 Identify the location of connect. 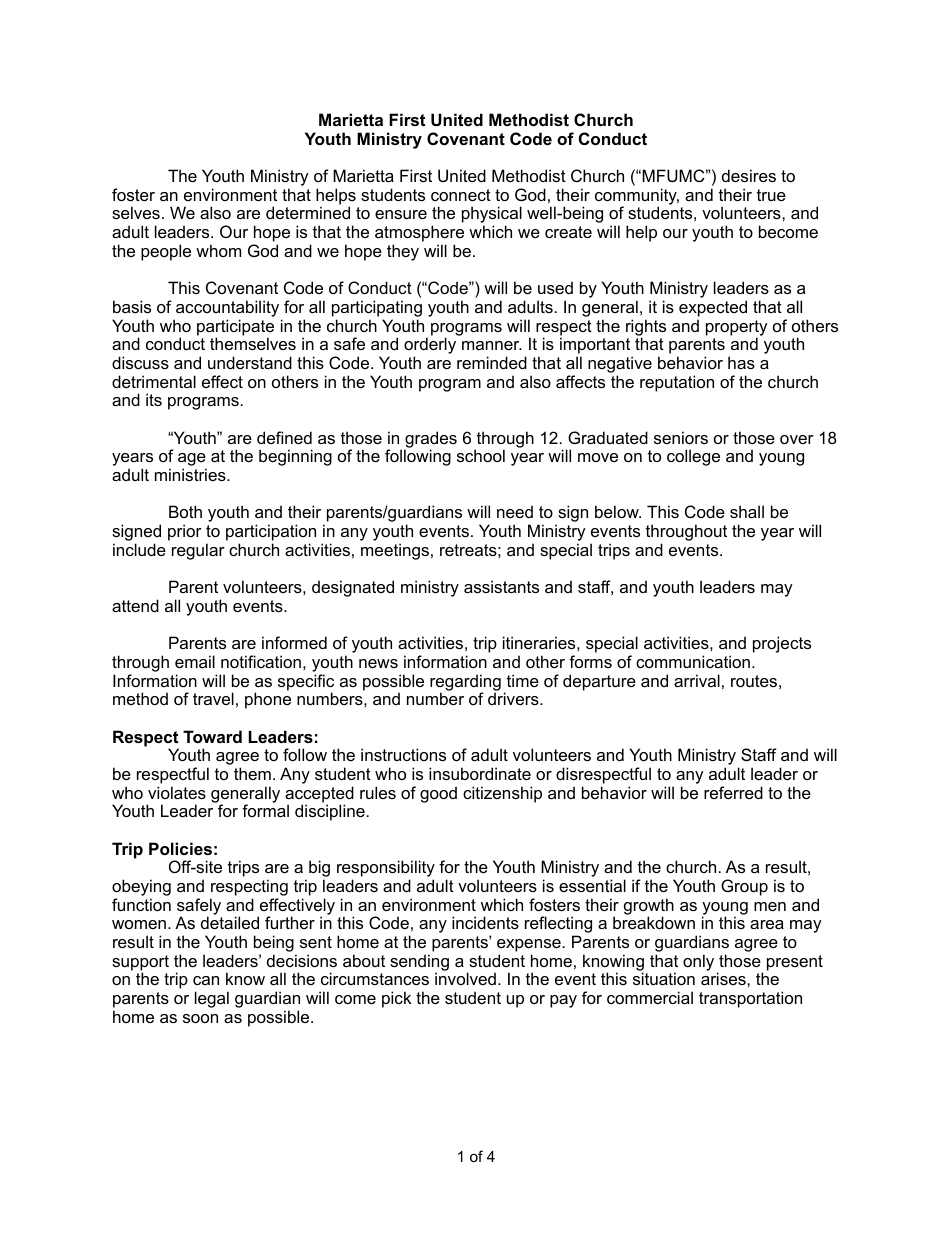
(461, 195).
